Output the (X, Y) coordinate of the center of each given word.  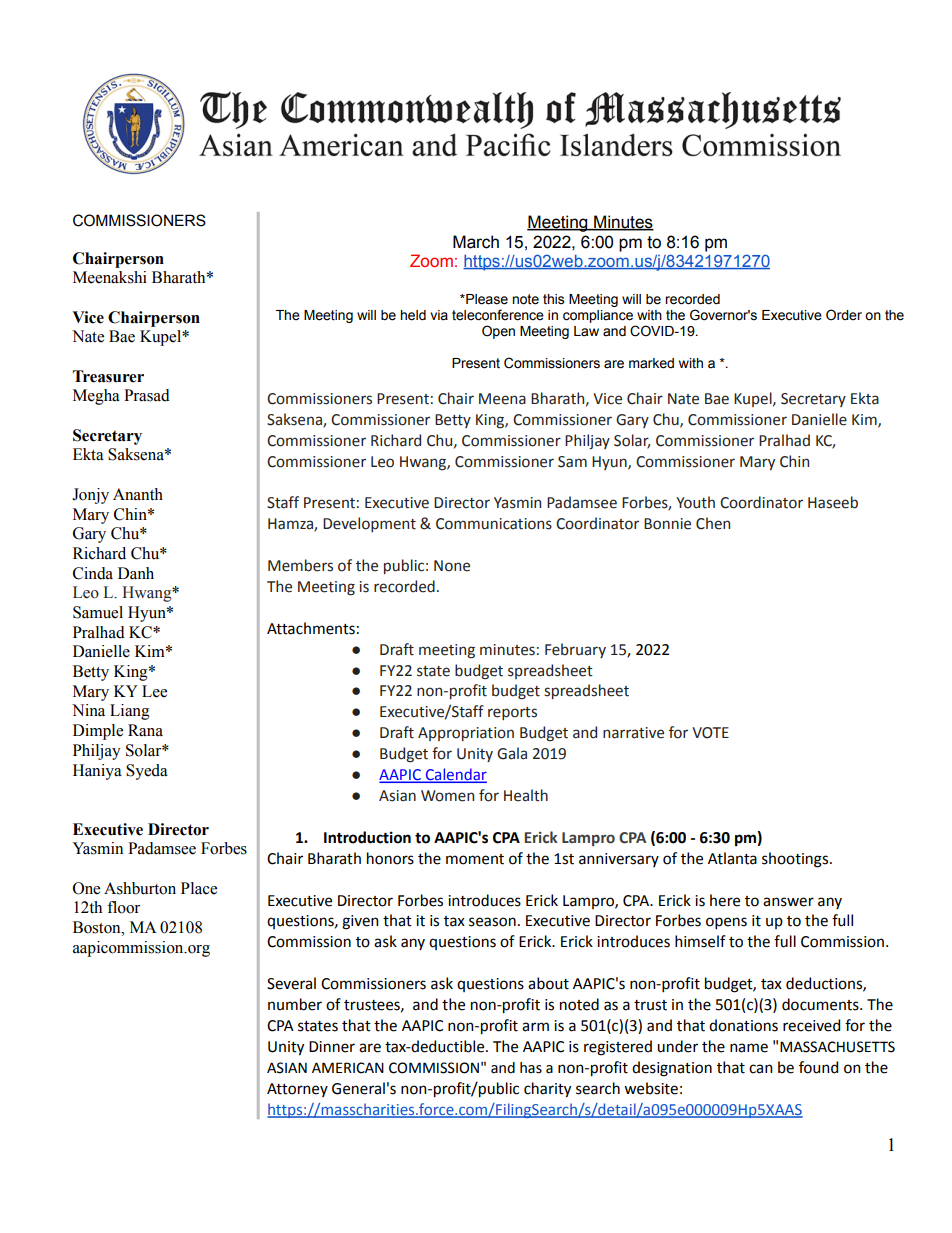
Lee (154, 691)
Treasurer (108, 376)
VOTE (710, 733)
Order (844, 315)
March (476, 242)
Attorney (297, 1090)
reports (512, 713)
